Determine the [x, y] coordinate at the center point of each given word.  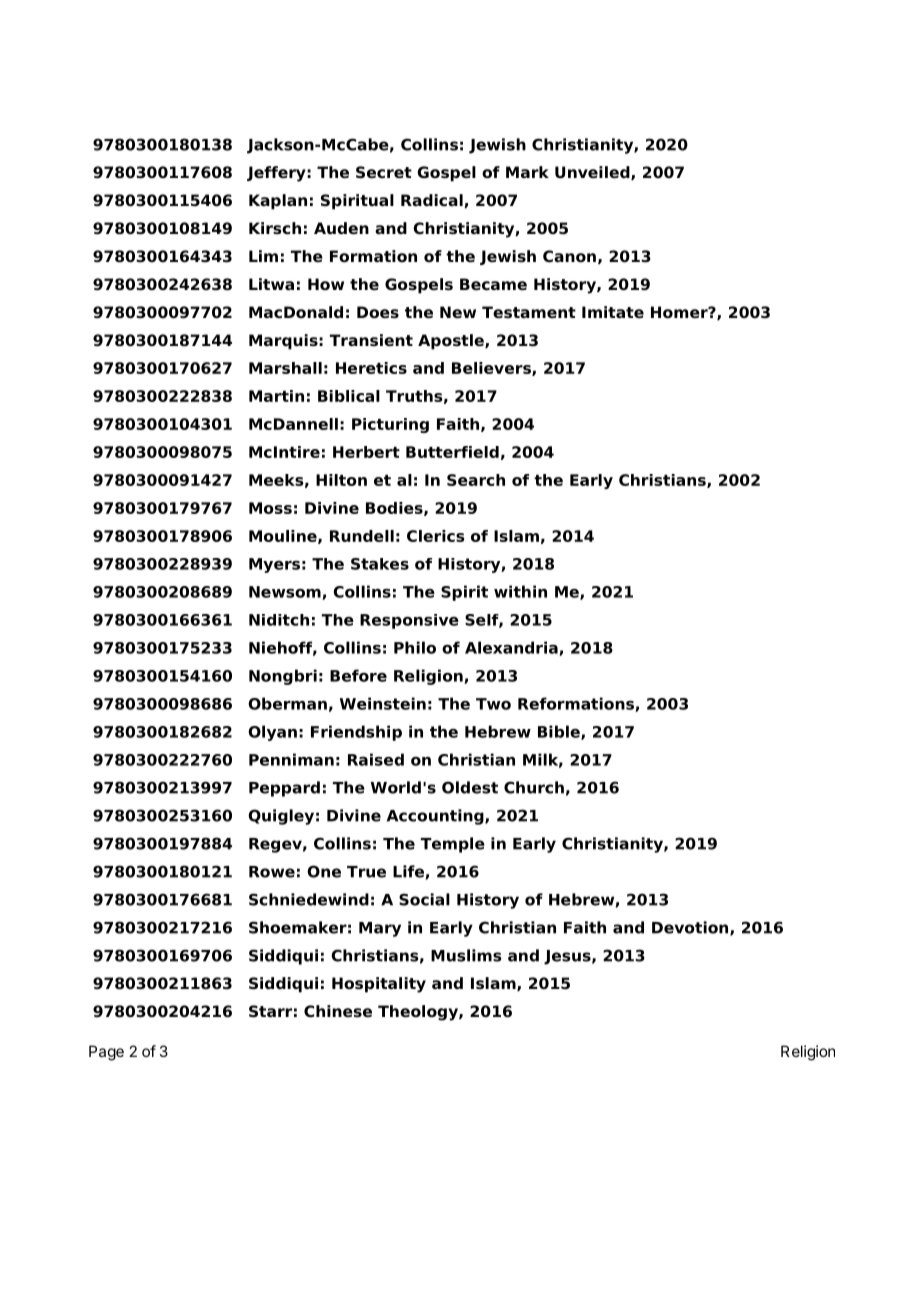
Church [534, 787]
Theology [419, 1013]
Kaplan [278, 202]
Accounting [436, 817]
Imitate [613, 312]
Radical [433, 201]
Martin [276, 396]
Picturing [390, 425]
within [520, 591]
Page [106, 1053]
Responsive [409, 621]
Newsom [286, 593]
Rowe [272, 872]
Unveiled [593, 173]
